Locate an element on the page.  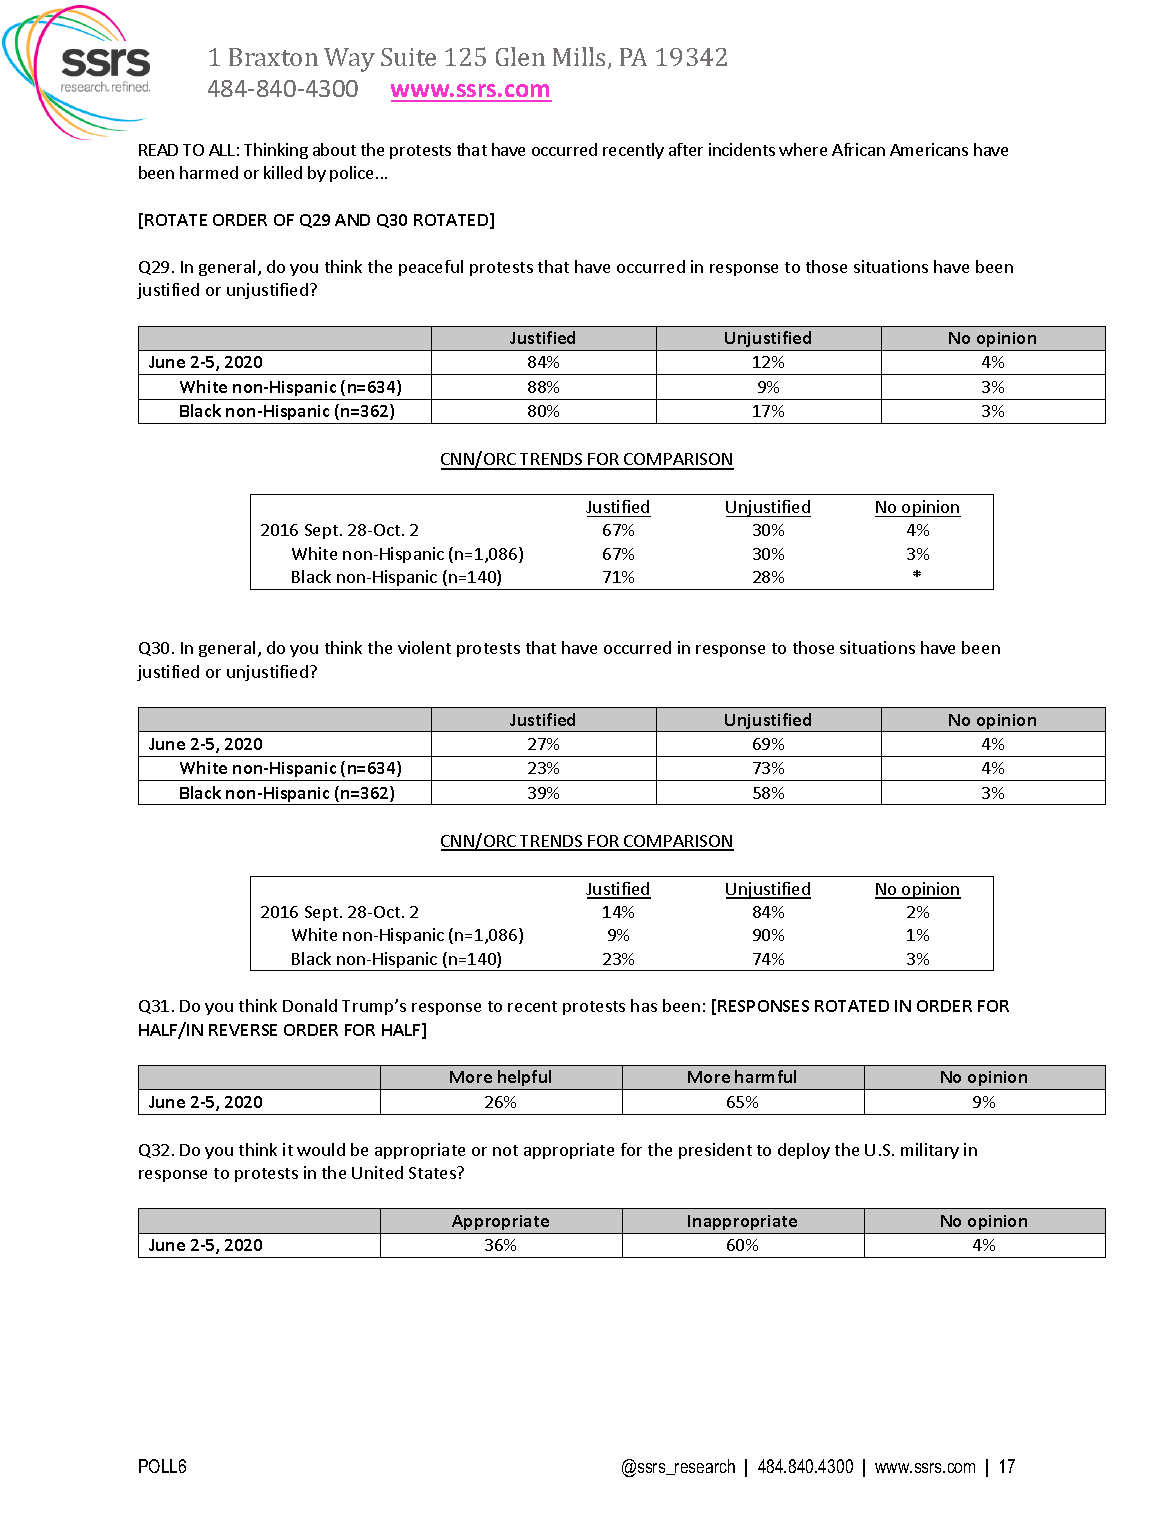
where is located at coordinates (803, 149).
